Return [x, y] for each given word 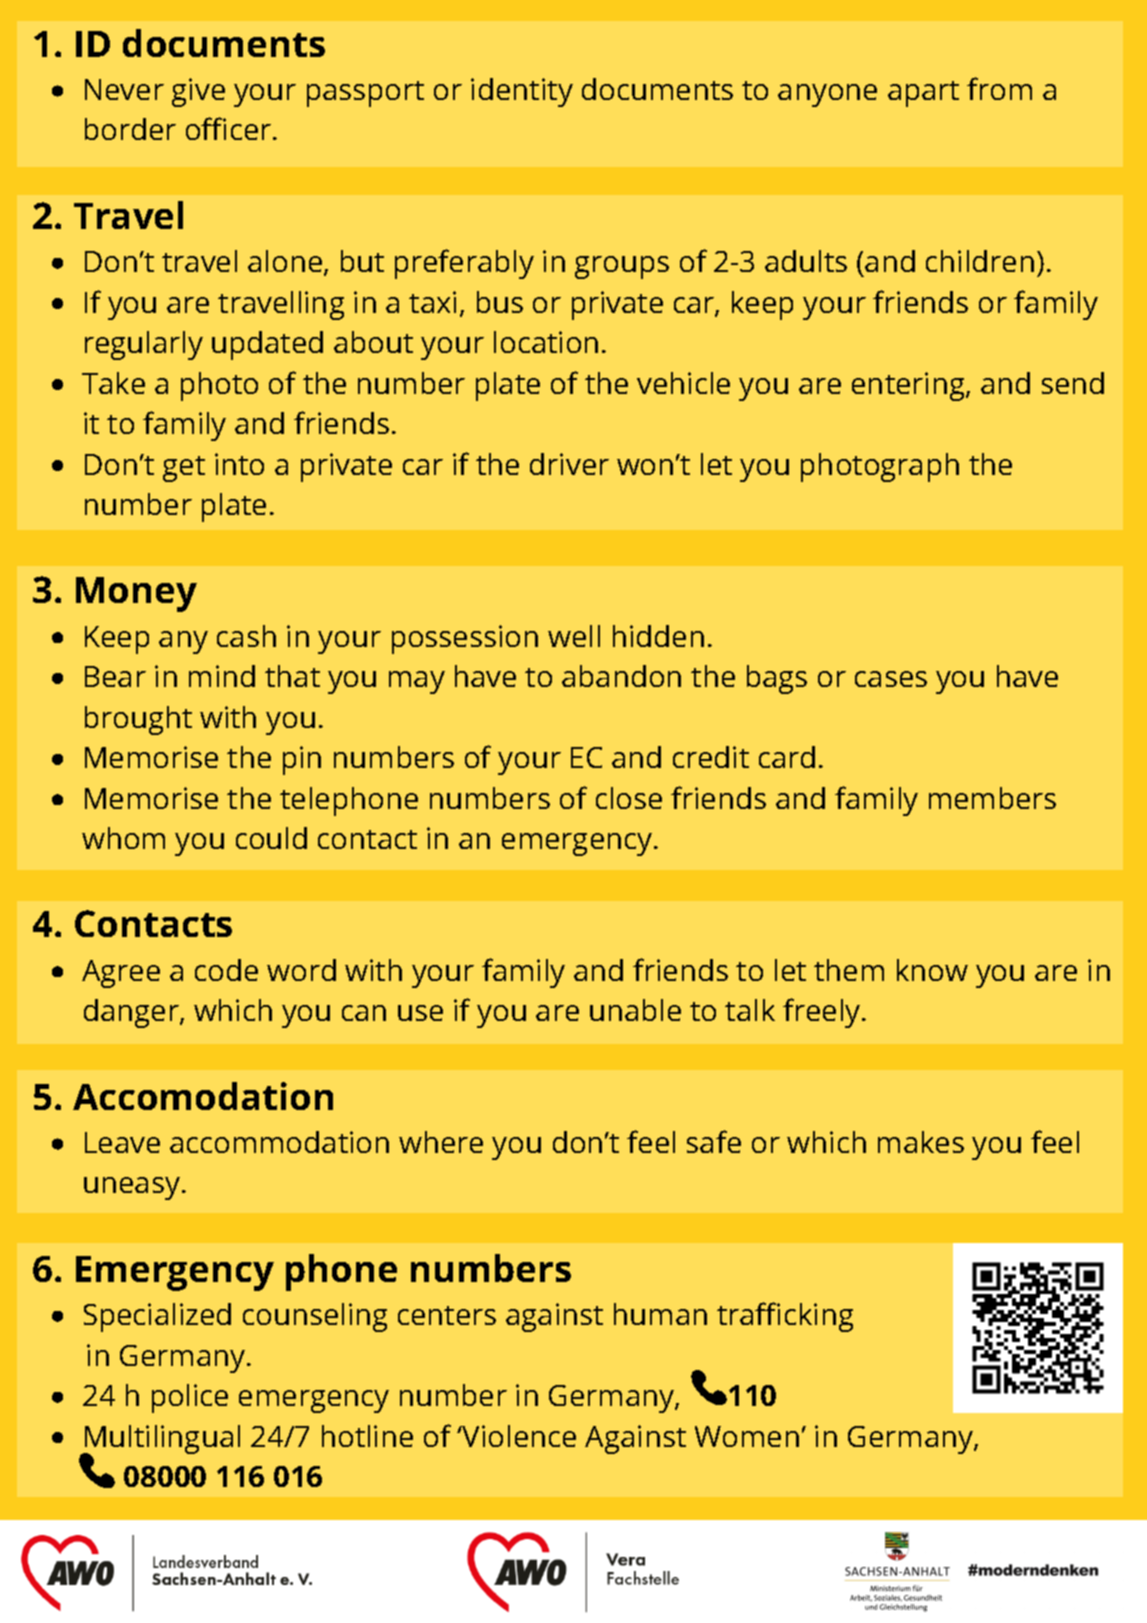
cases [891, 679]
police [190, 1398]
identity [522, 92]
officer [230, 128]
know [932, 970]
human [660, 1314]
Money [136, 594]
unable [635, 1010]
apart [923, 94]
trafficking [785, 1317]
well [574, 636]
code [226, 970]
